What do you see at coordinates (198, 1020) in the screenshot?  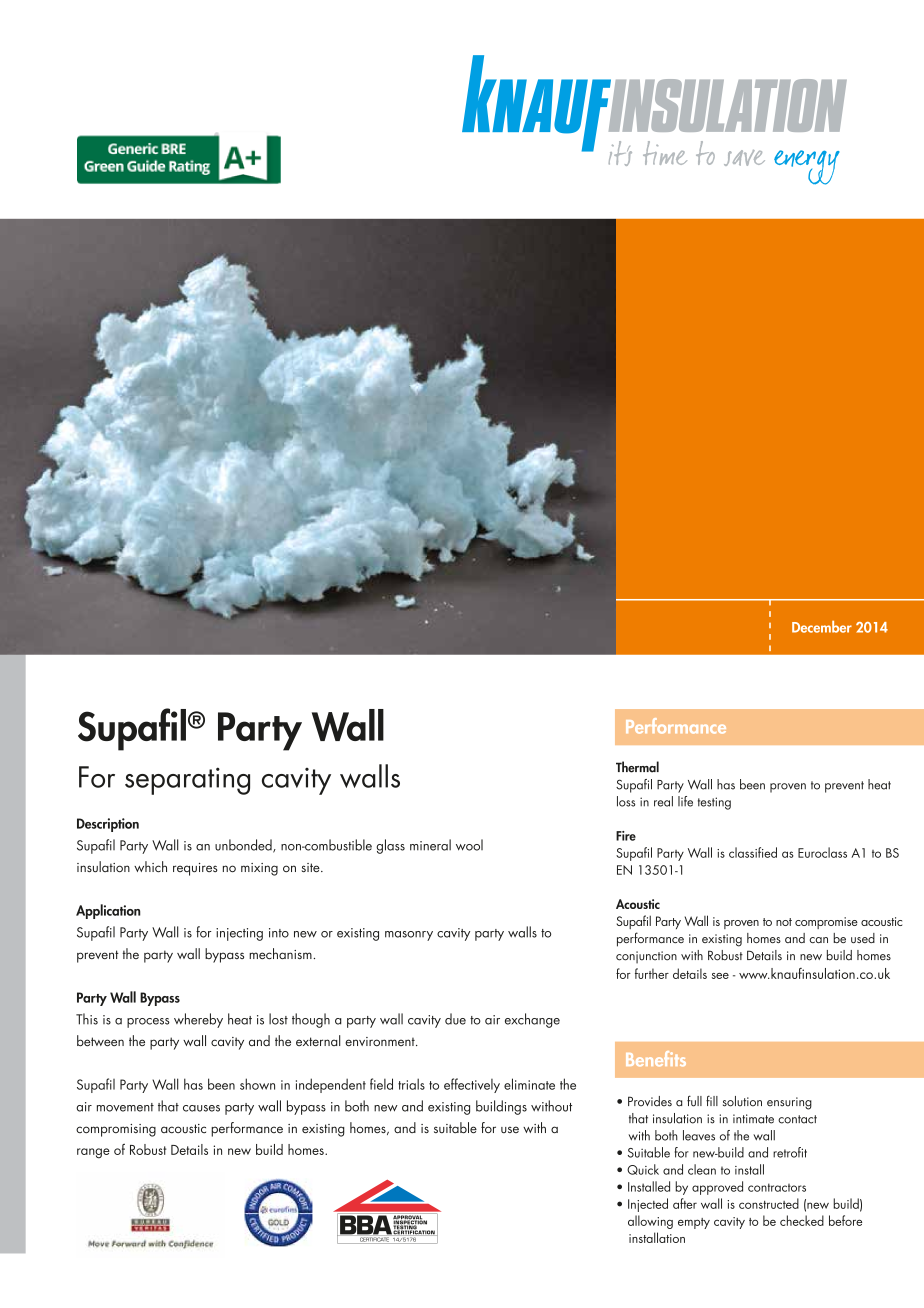 I see `whereby` at bounding box center [198, 1020].
